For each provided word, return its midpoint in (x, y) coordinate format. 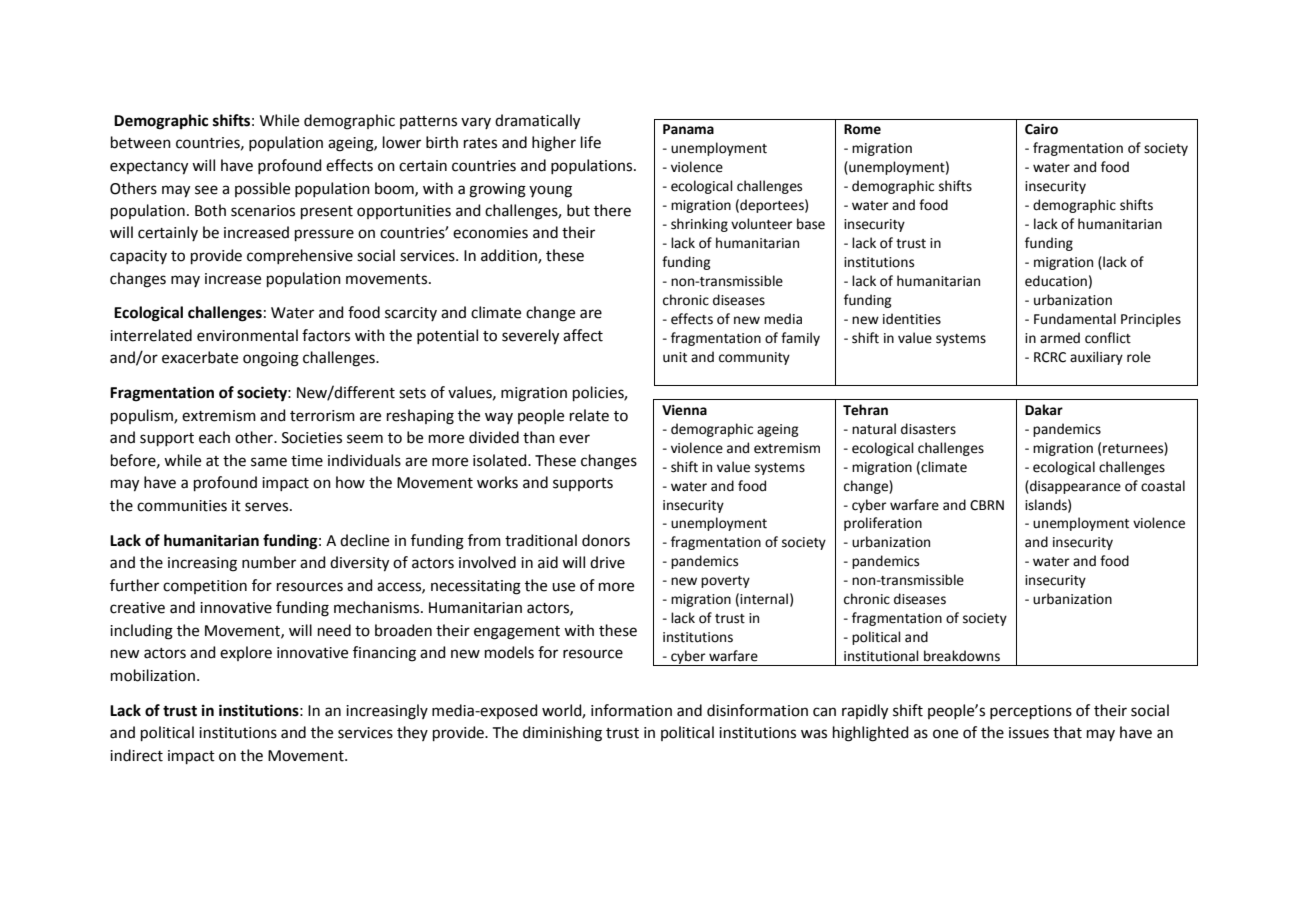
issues (1029, 733)
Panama (688, 129)
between (141, 142)
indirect (136, 755)
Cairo (1041, 129)
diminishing (562, 734)
